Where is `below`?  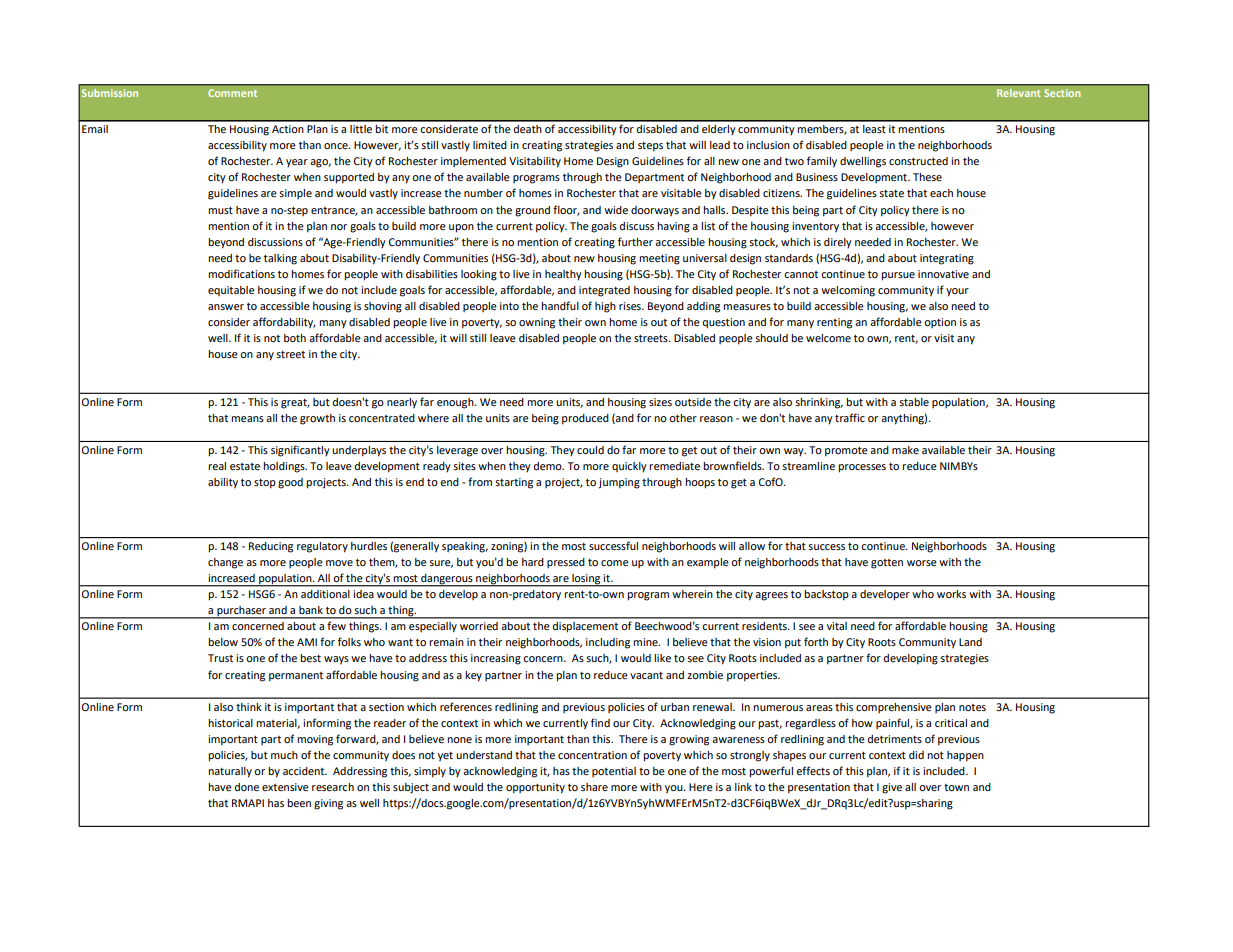 below is located at coordinates (223, 642).
